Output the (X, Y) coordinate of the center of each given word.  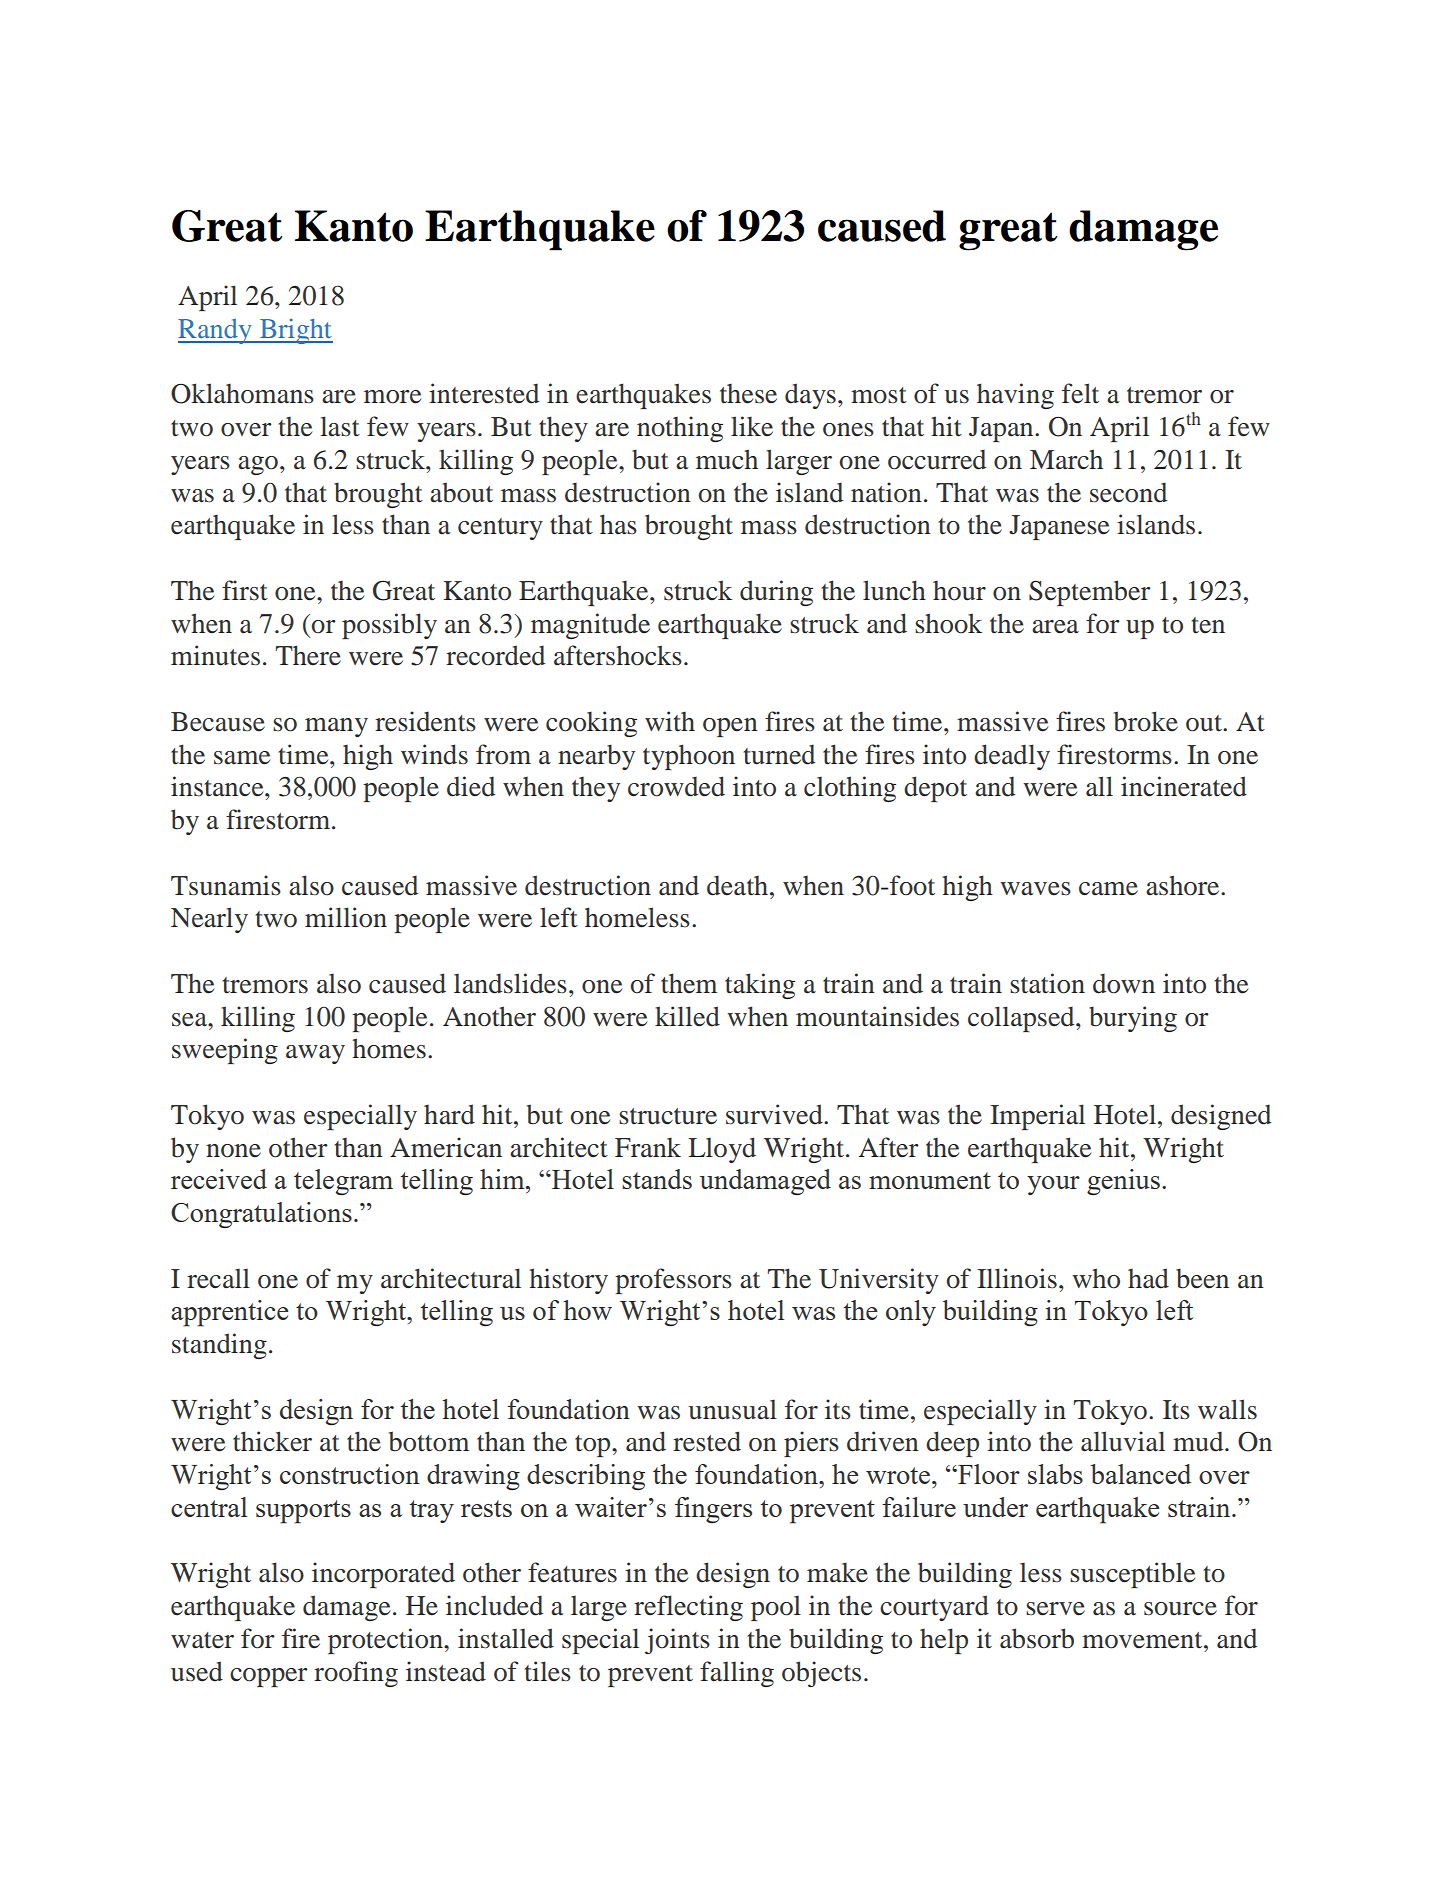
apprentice (229, 1313)
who (1096, 1278)
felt (1080, 393)
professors (673, 1281)
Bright (295, 331)
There (308, 655)
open (730, 727)
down (1124, 983)
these (748, 394)
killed (687, 1016)
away (315, 1054)
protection (386, 1641)
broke (1146, 721)
